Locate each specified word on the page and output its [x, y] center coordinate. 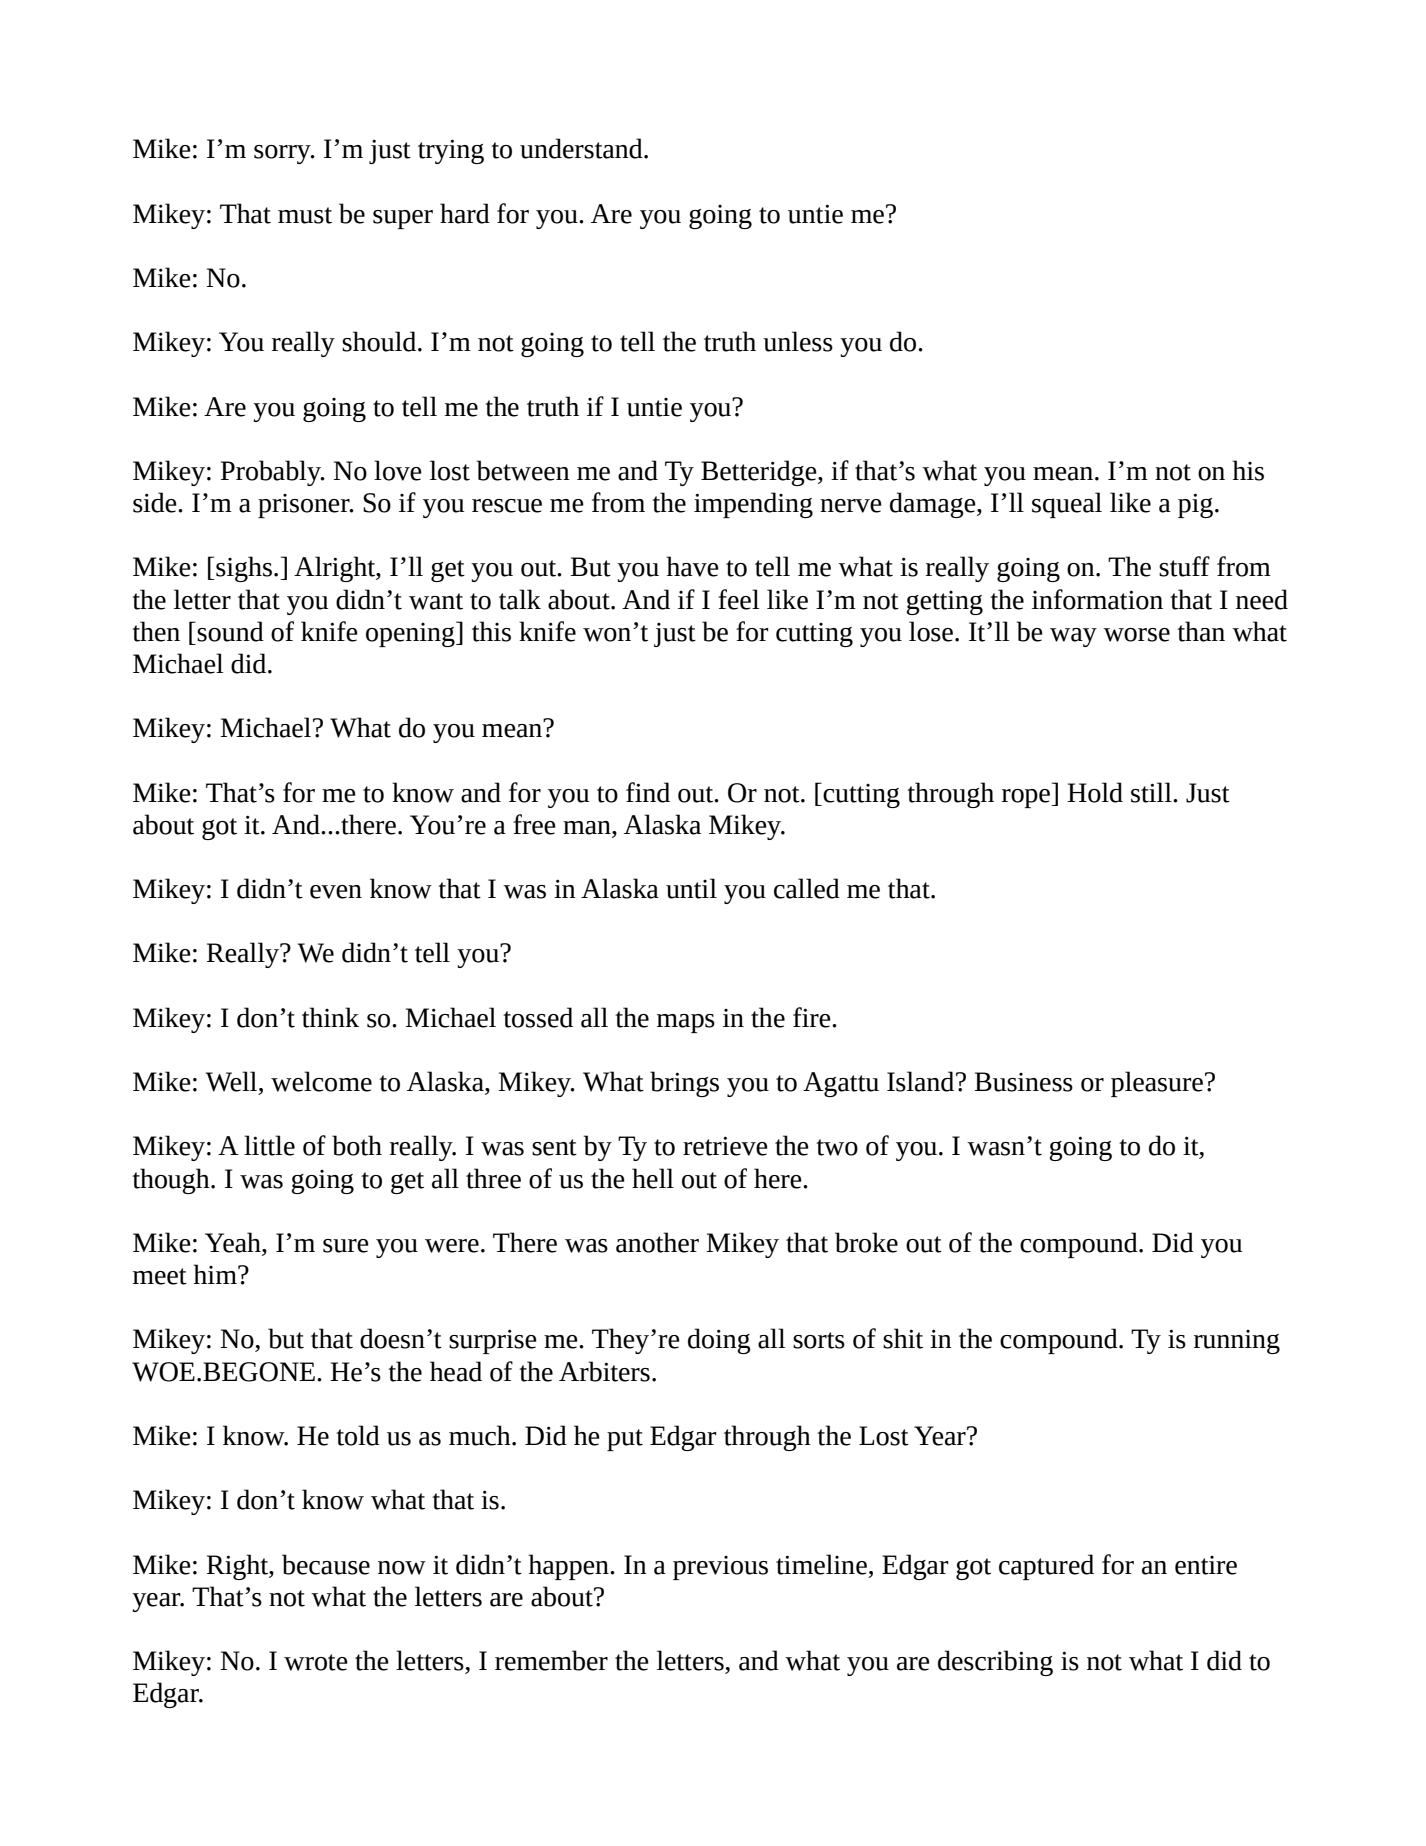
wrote [316, 1662]
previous [720, 1568]
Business [1023, 1082]
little [269, 1145]
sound [230, 631]
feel [739, 599]
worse [1136, 635]
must [305, 215]
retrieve [725, 1146]
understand [582, 148]
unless [798, 341]
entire [1206, 1565]
